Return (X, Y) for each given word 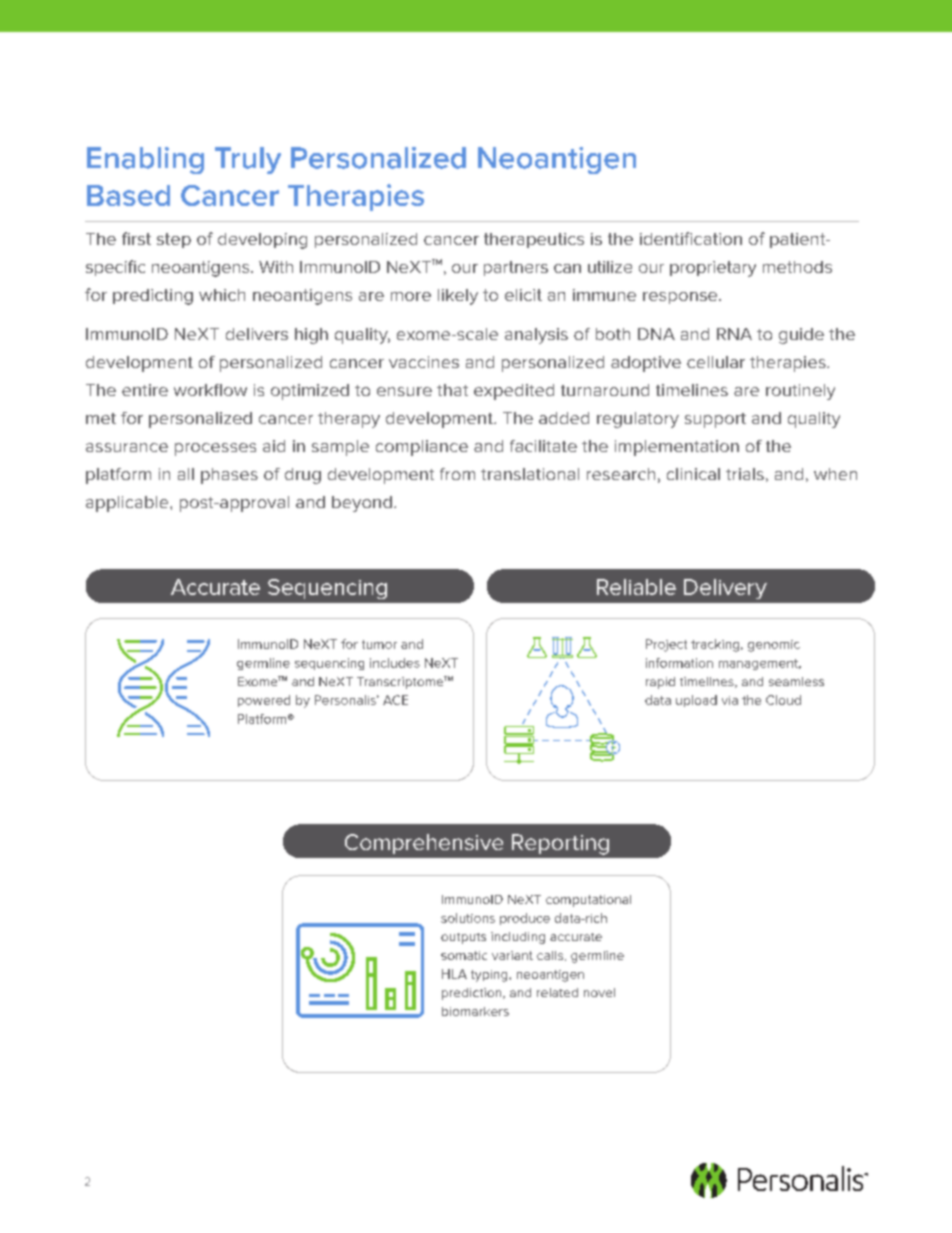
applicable (128, 504)
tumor (379, 644)
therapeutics (534, 240)
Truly (248, 160)
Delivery (725, 589)
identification (691, 238)
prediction (473, 994)
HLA (454, 974)
